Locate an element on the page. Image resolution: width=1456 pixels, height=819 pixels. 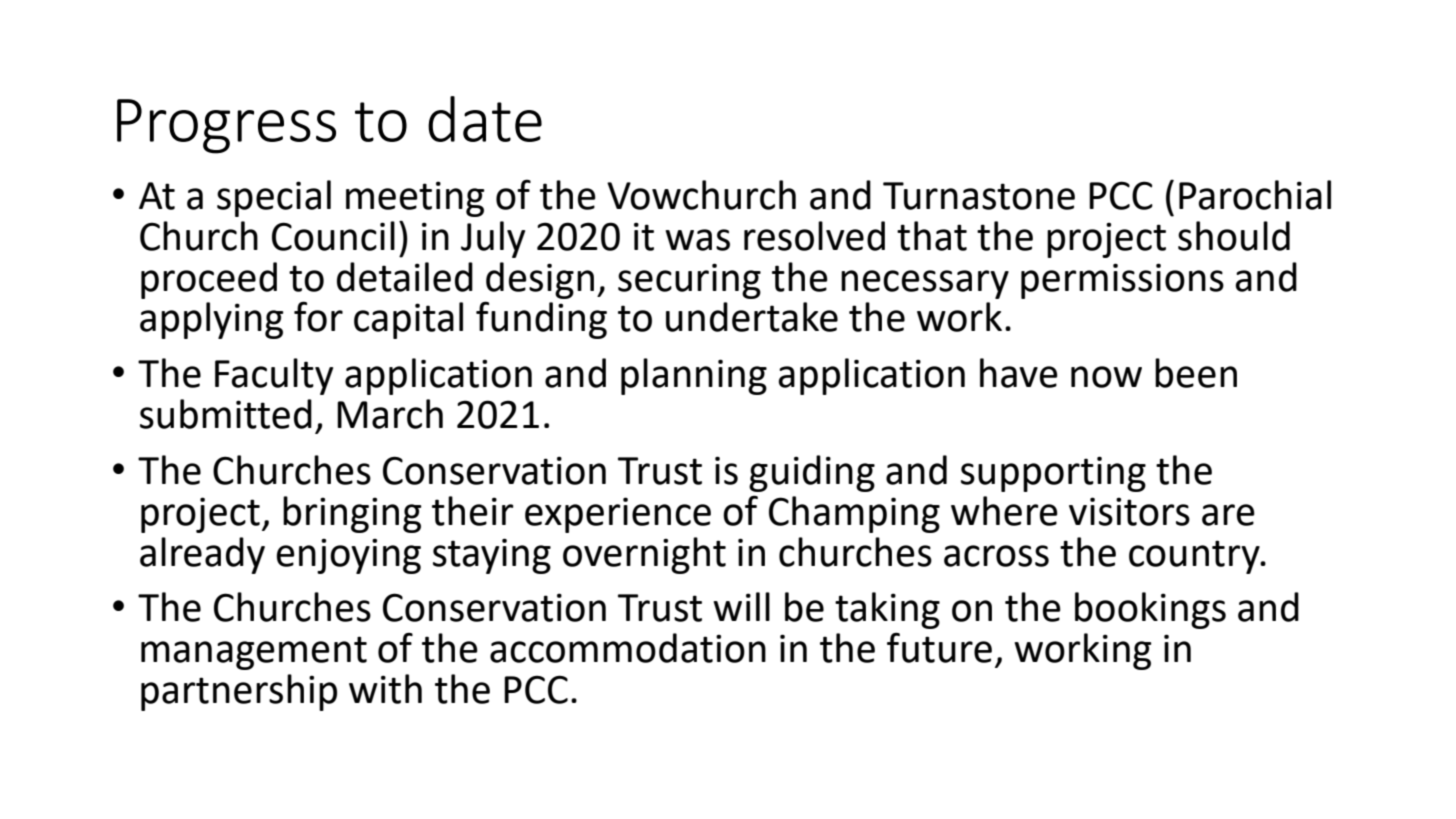
country is located at coordinates (1195, 557).
